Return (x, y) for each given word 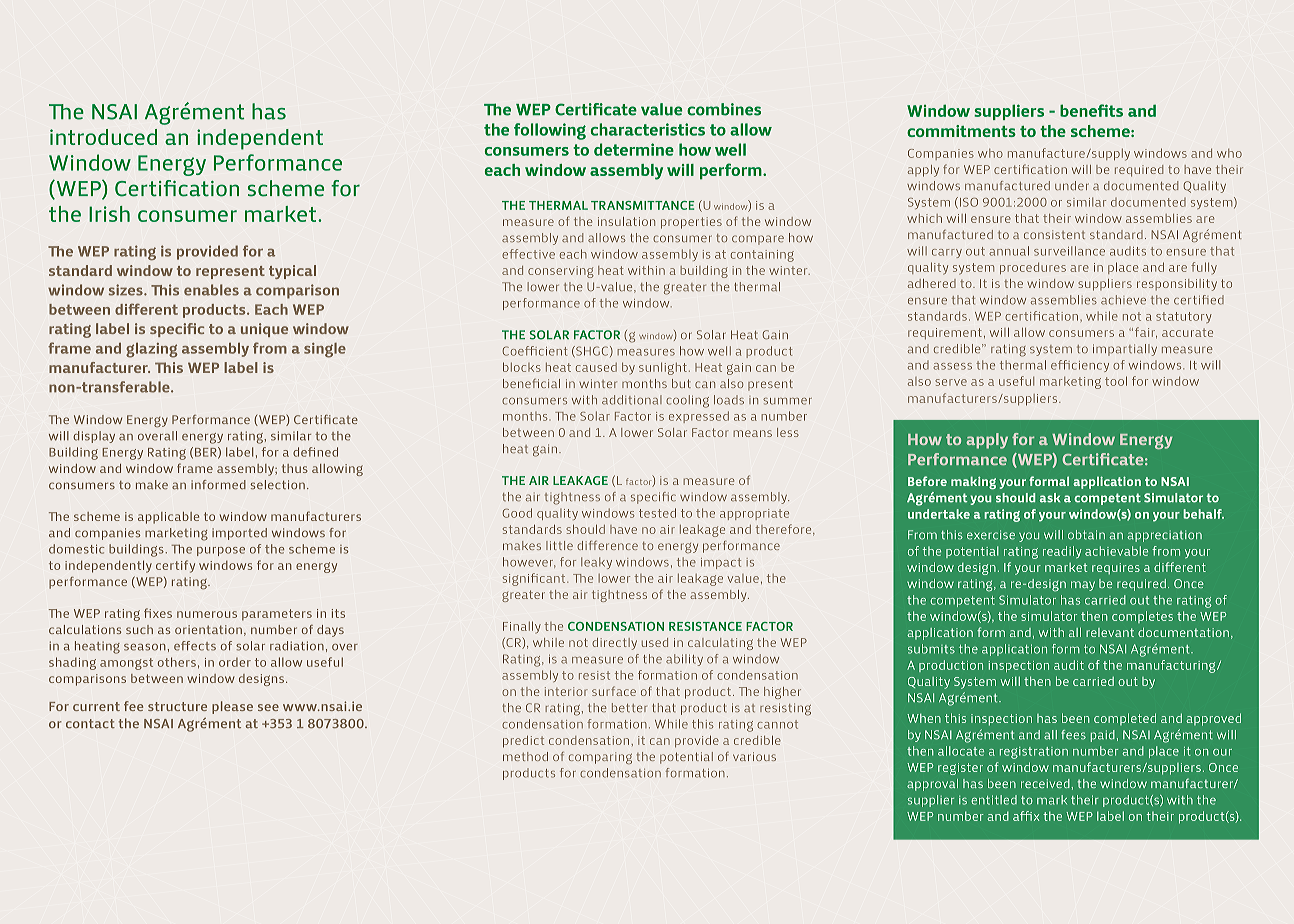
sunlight (663, 368)
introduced (103, 137)
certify (175, 566)
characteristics (648, 129)
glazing (152, 350)
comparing (600, 758)
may (1083, 586)
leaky (596, 563)
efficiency (1080, 366)
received (1046, 783)
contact (90, 723)
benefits (1091, 110)
